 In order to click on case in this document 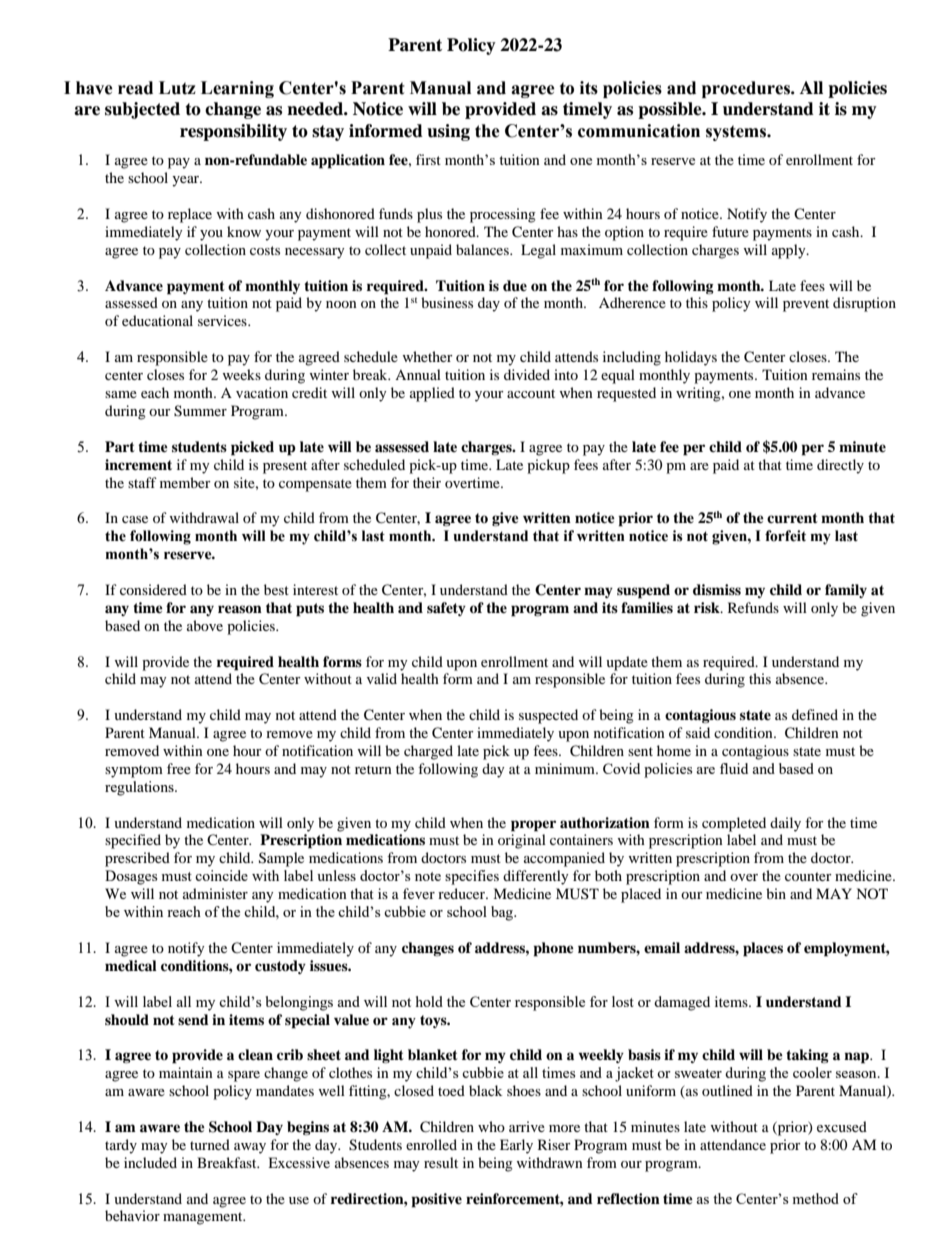, I will do `click(135, 519)`.
